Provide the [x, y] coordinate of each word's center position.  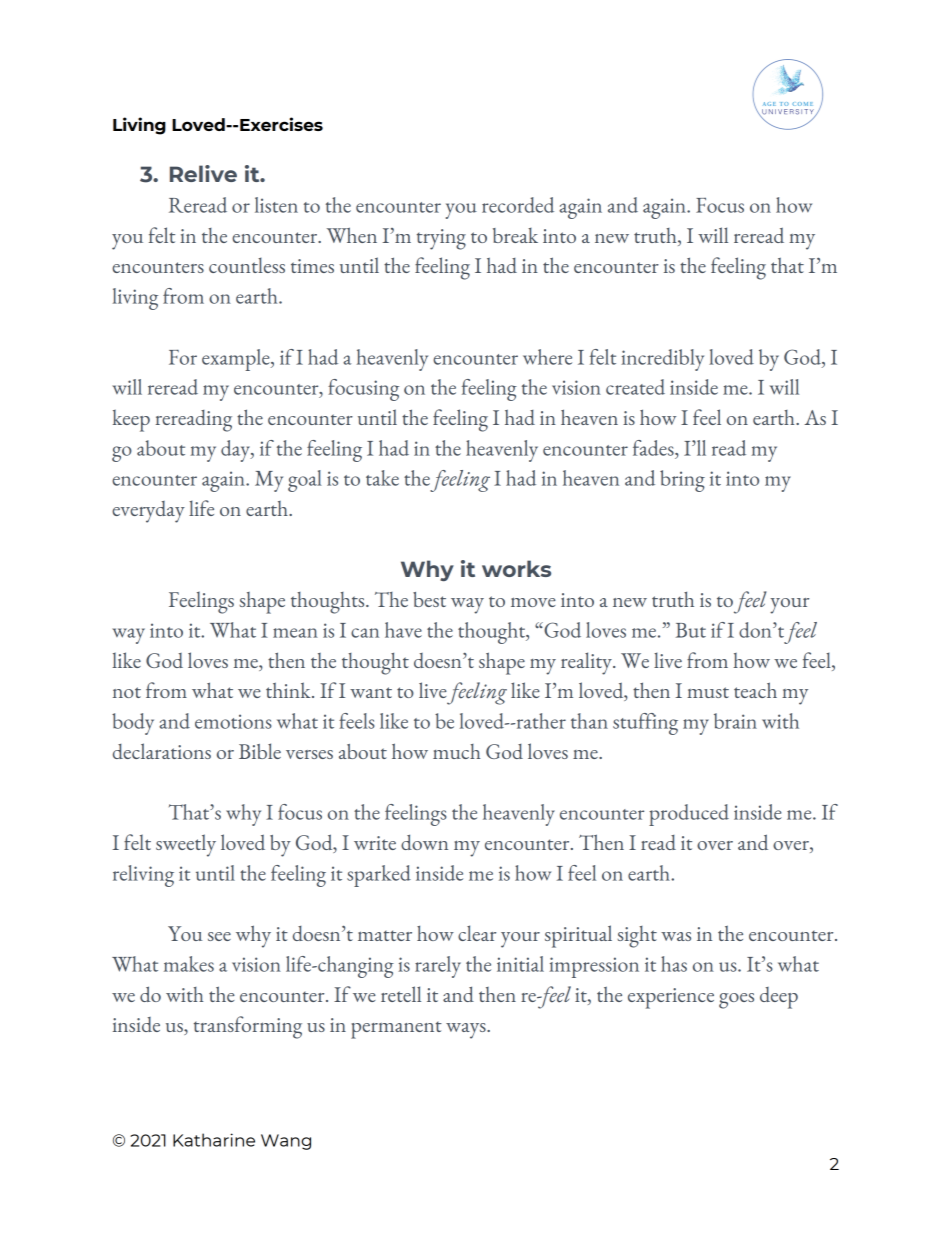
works [516, 568]
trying [441, 239]
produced [689, 815]
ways [467, 1031]
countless [247, 265]
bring [682, 481]
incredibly [662, 360]
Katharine [214, 1140]
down [424, 842]
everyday [148, 512]
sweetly [186, 845]
